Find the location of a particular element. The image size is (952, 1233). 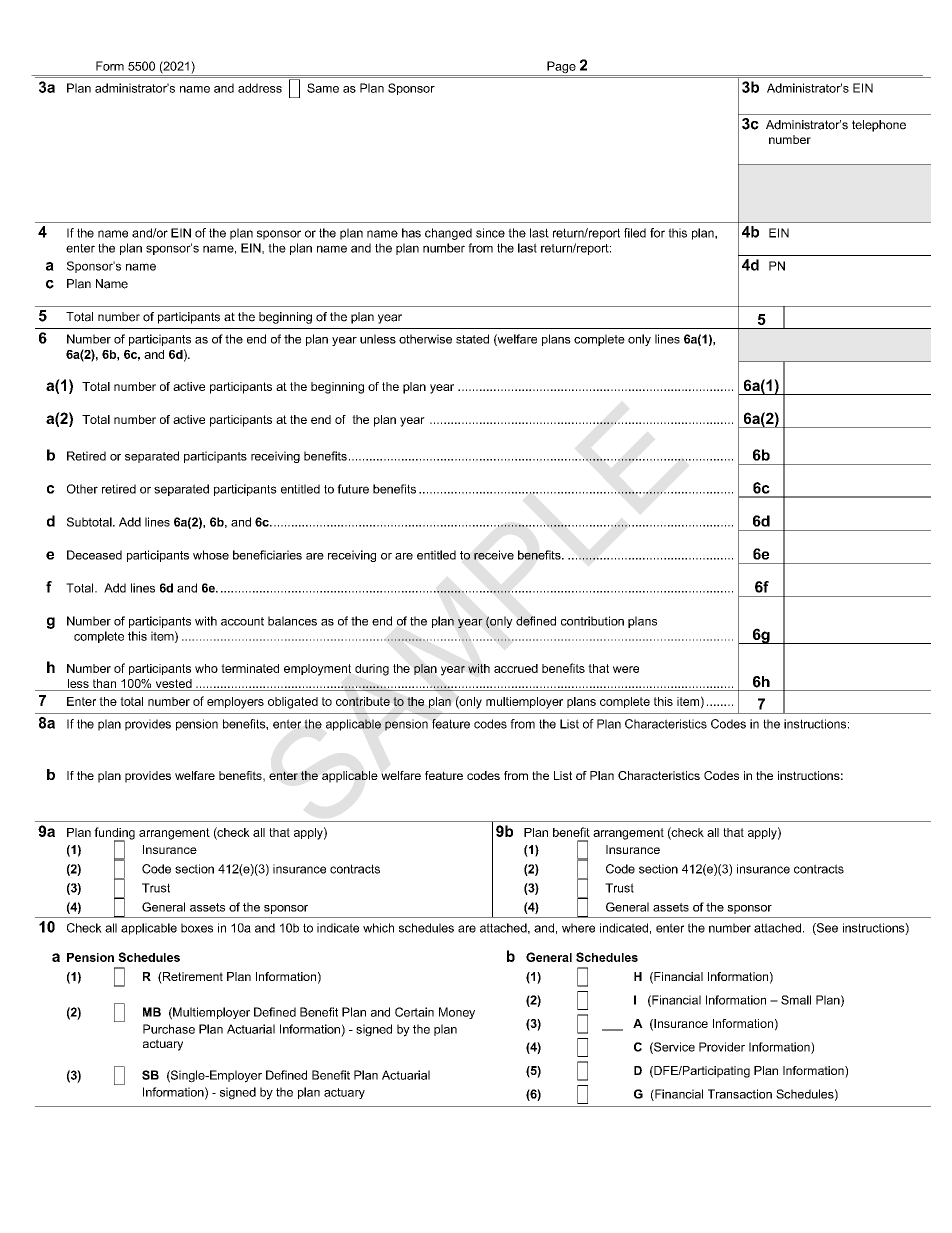

Transaction is located at coordinates (740, 1094).
